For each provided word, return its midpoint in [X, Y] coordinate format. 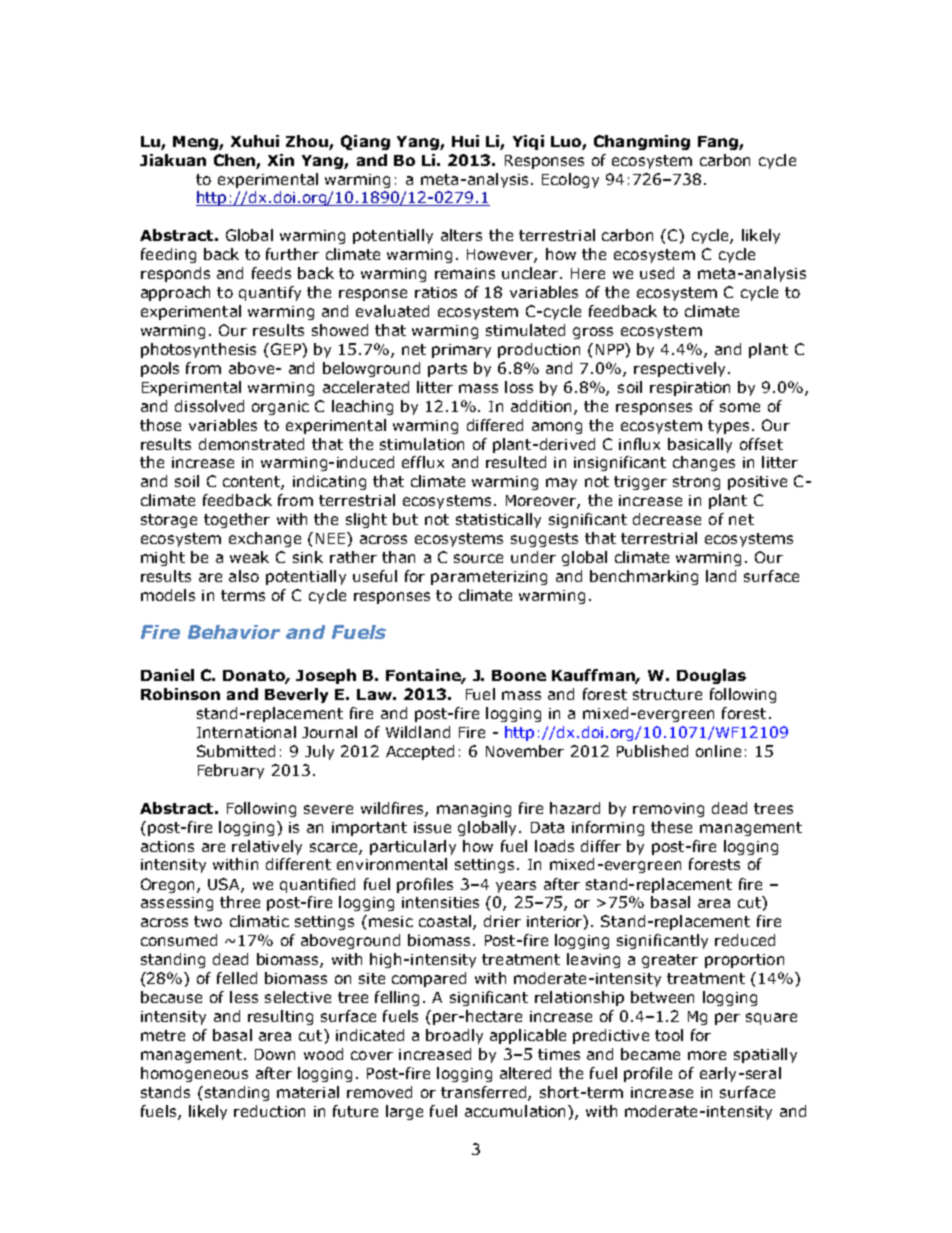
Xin [281, 160]
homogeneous [194, 1074]
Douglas [711, 676]
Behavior [234, 632]
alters [461, 235]
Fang [719, 143]
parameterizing [489, 578]
